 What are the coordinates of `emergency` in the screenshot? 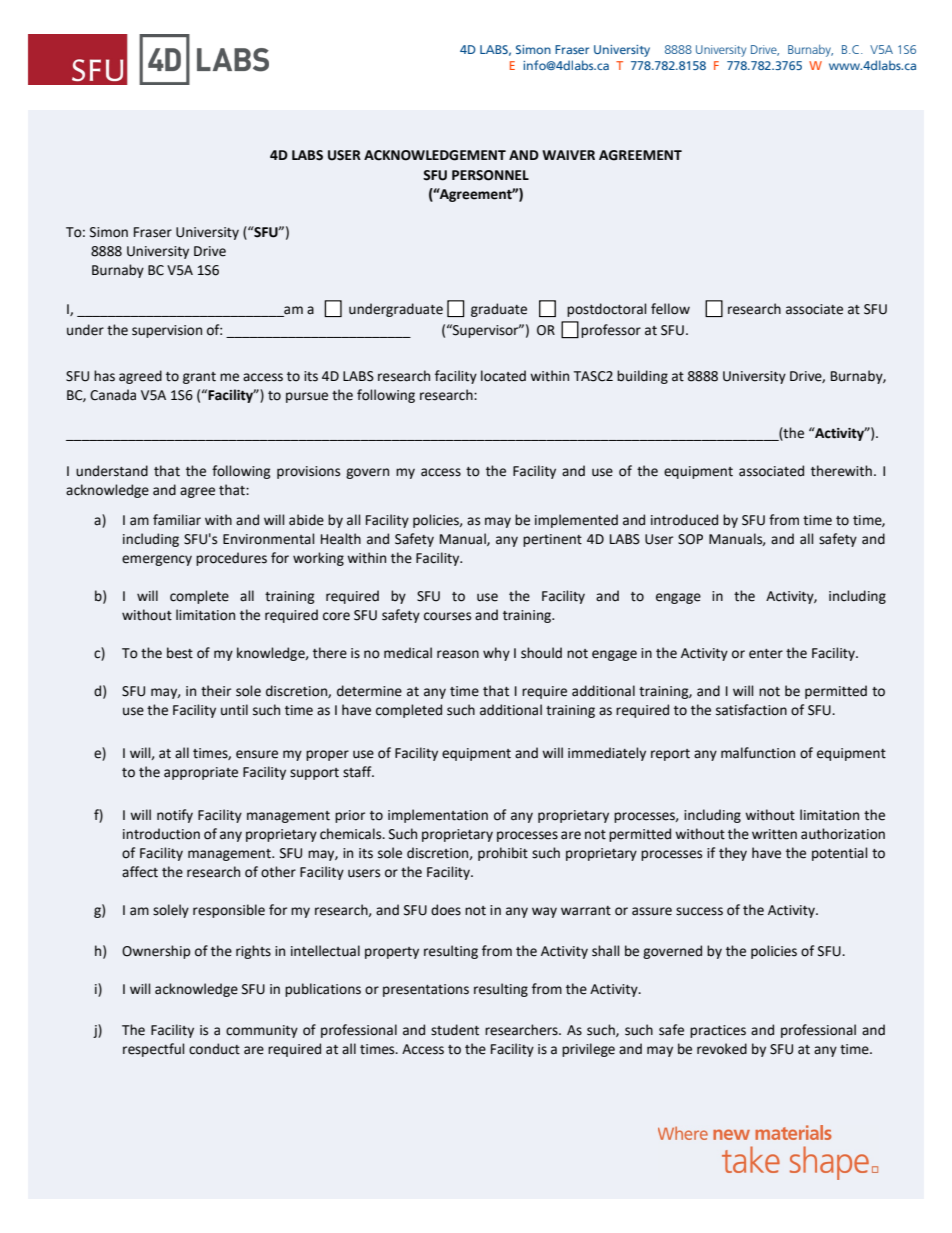 It's located at (157, 560).
